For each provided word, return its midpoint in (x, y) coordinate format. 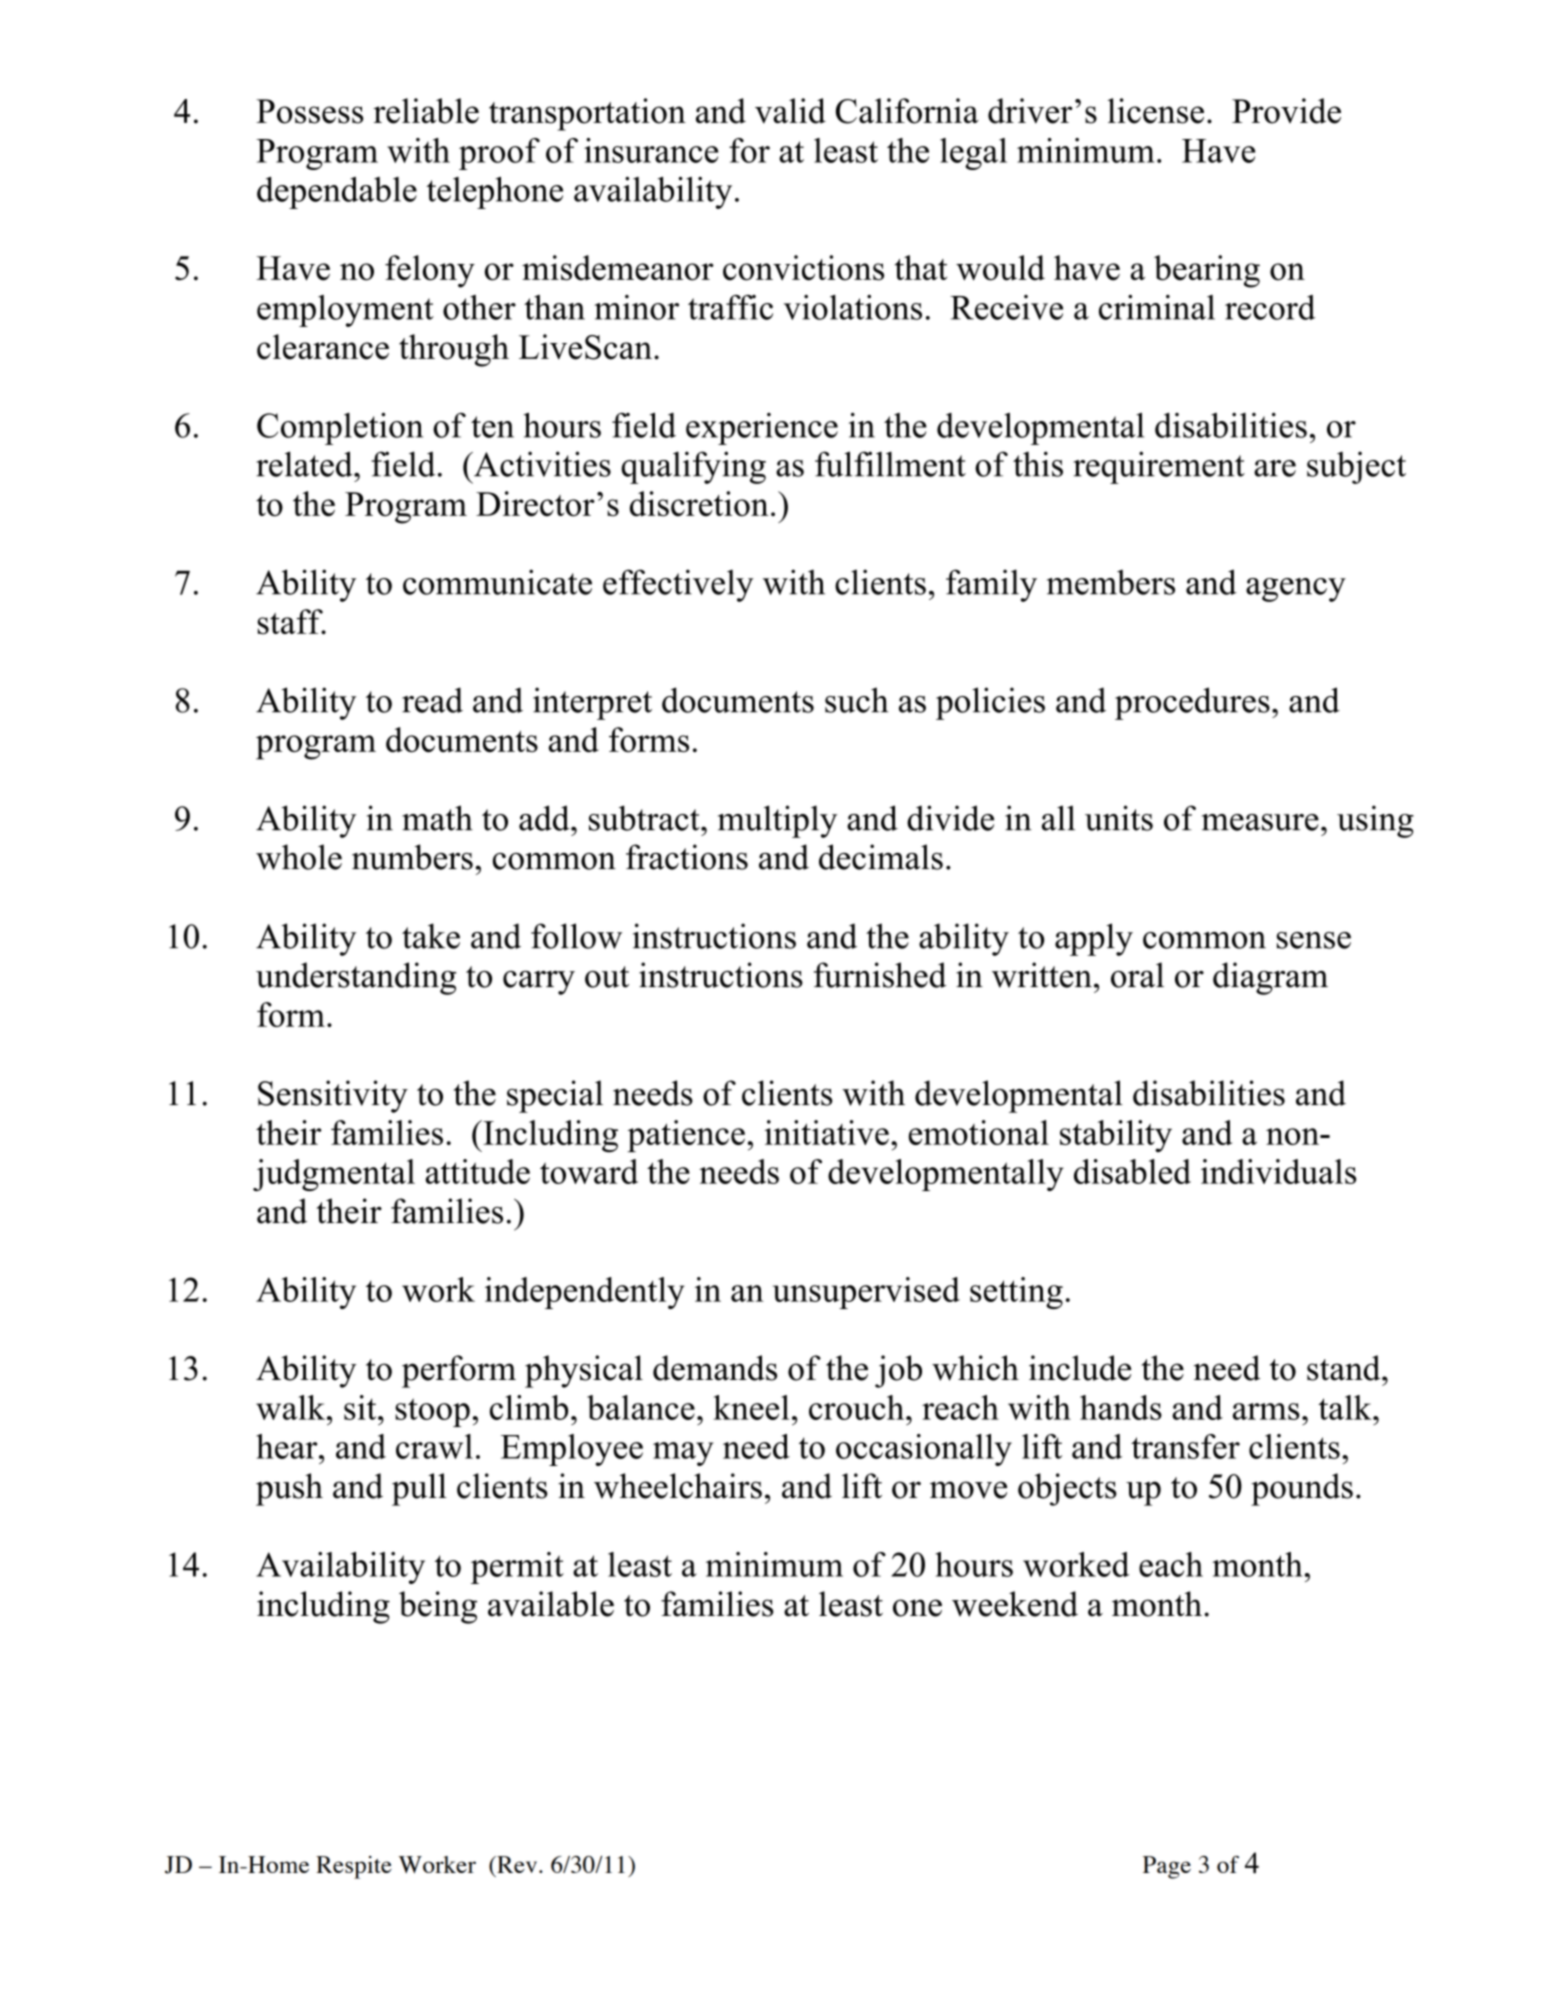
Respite (354, 1867)
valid (790, 111)
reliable (426, 111)
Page (1167, 1867)
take (431, 936)
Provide (1286, 111)
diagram (1270, 978)
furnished (880, 975)
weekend (1015, 1604)
